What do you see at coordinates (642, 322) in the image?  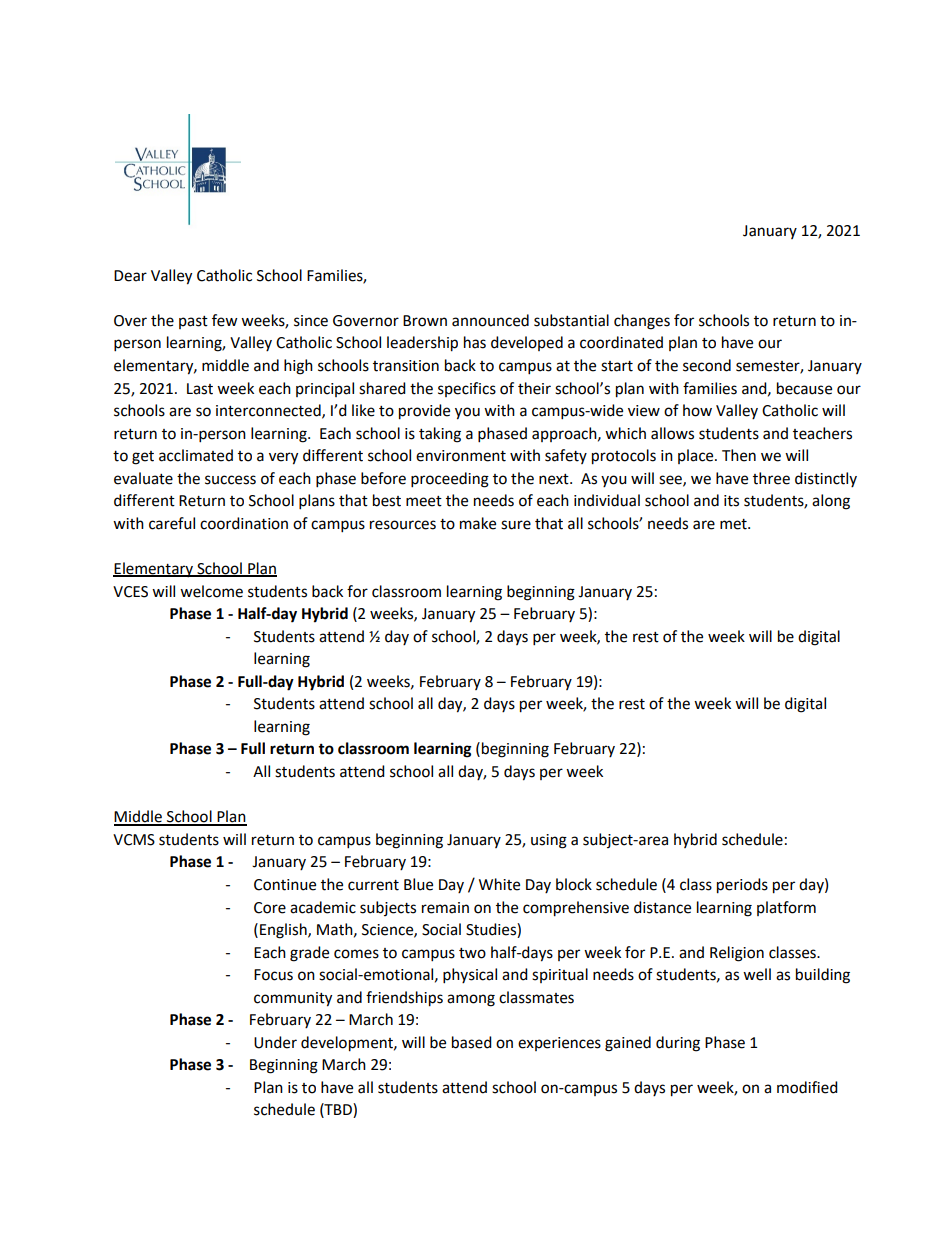 I see `changes` at bounding box center [642, 322].
